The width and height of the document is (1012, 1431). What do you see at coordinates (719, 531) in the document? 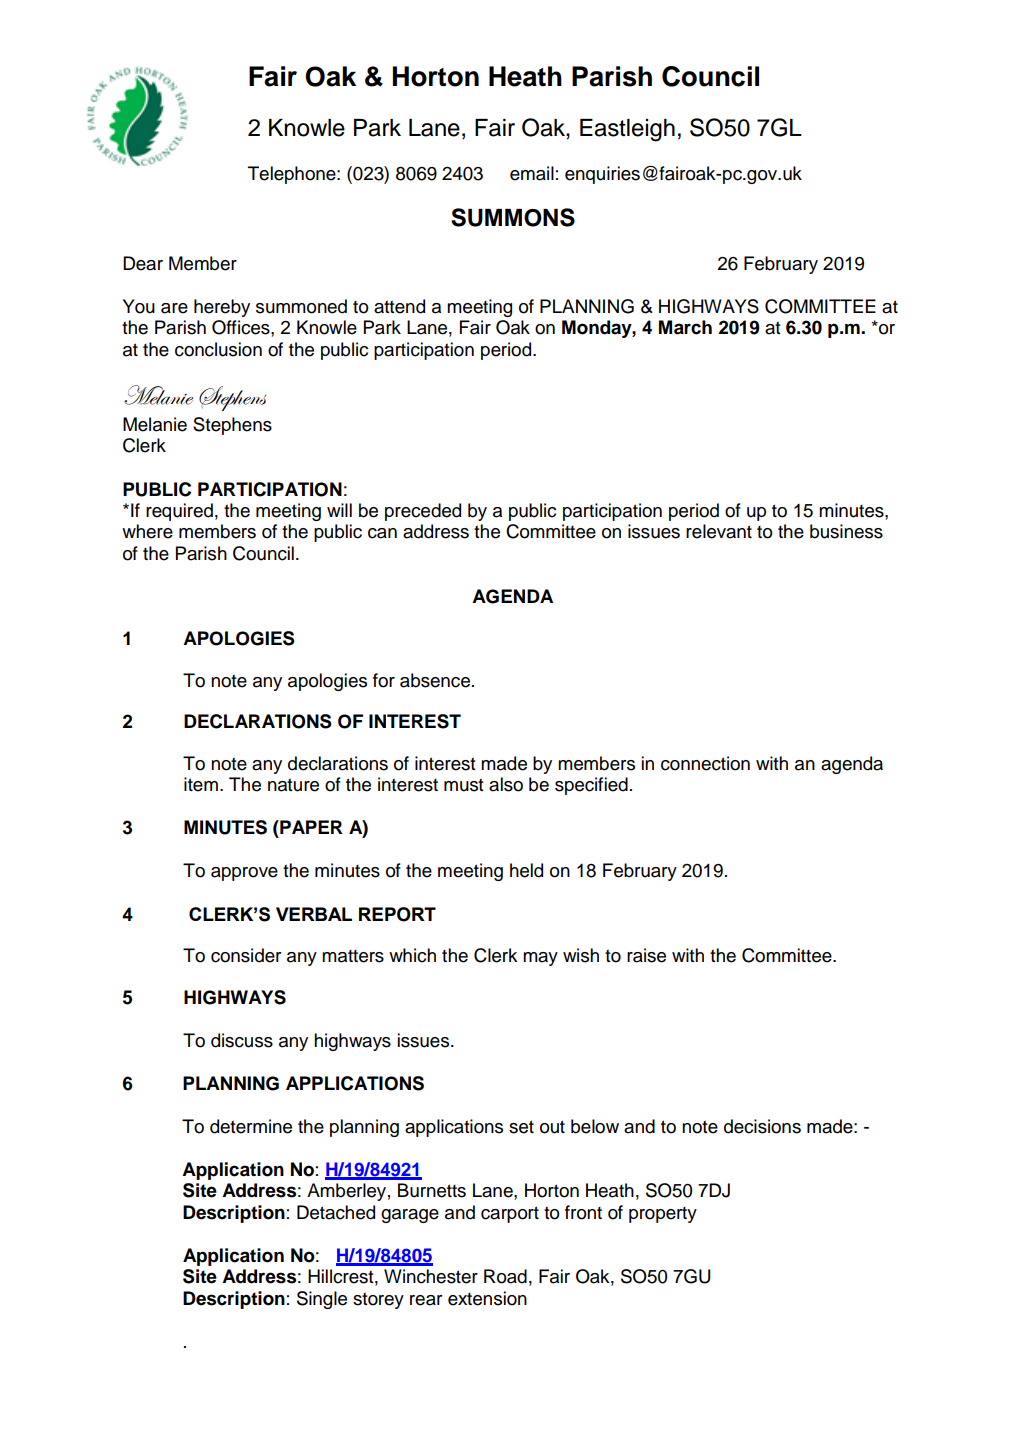
I see `relevant` at bounding box center [719, 531].
